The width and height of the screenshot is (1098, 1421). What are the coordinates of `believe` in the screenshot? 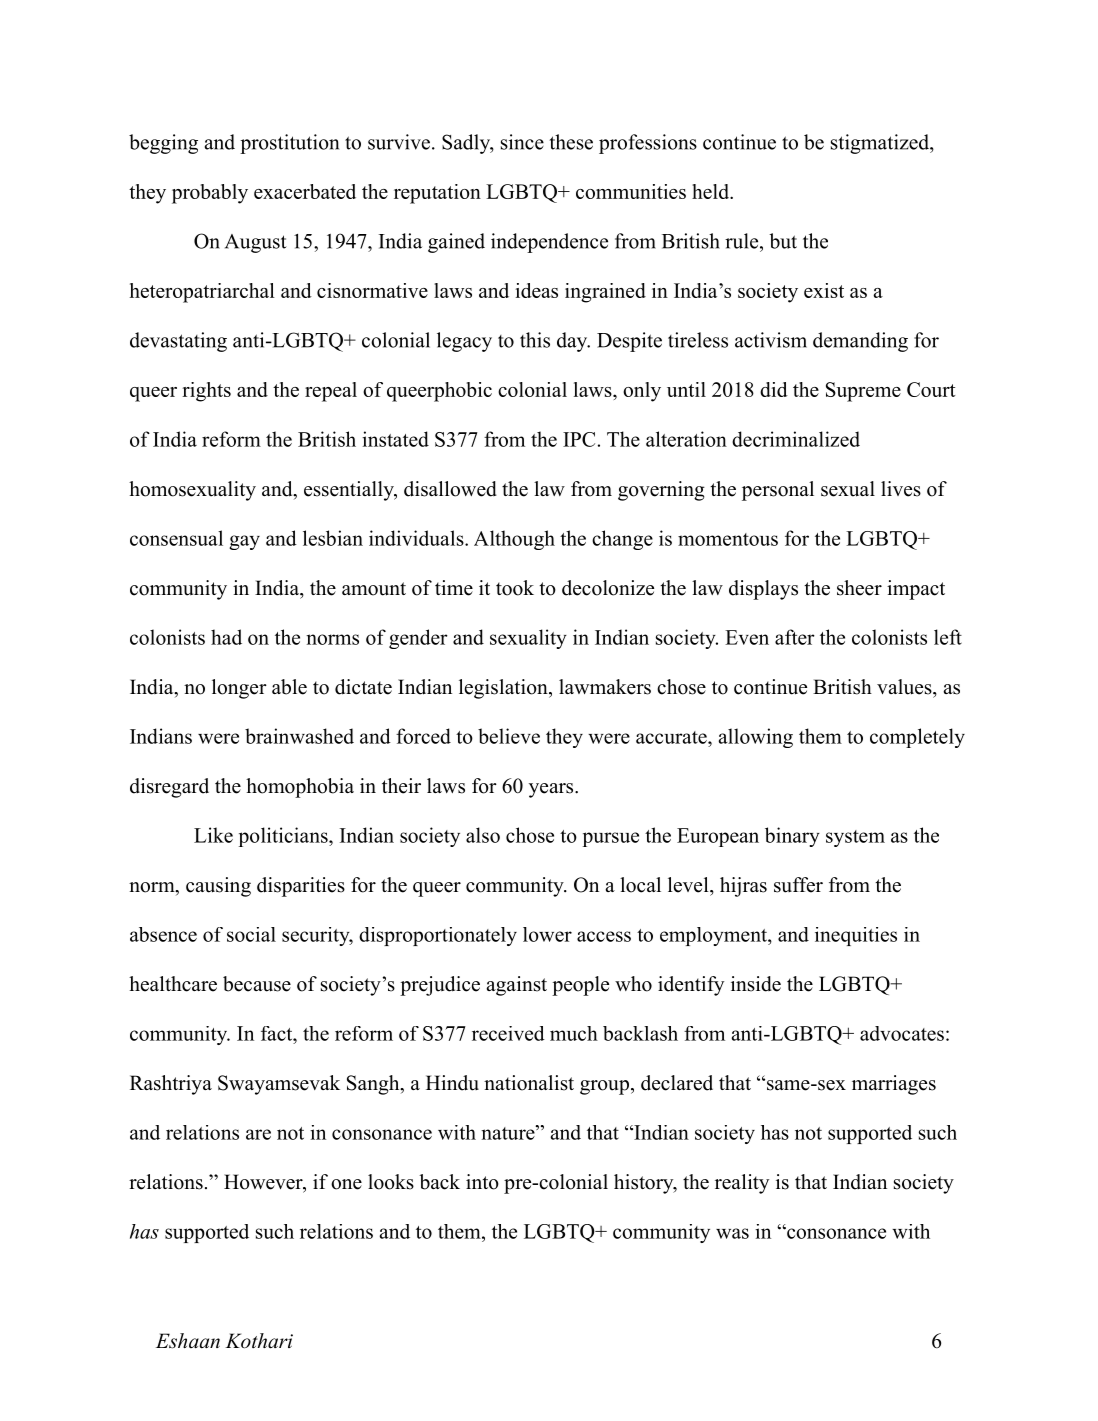 It's located at (509, 736).
